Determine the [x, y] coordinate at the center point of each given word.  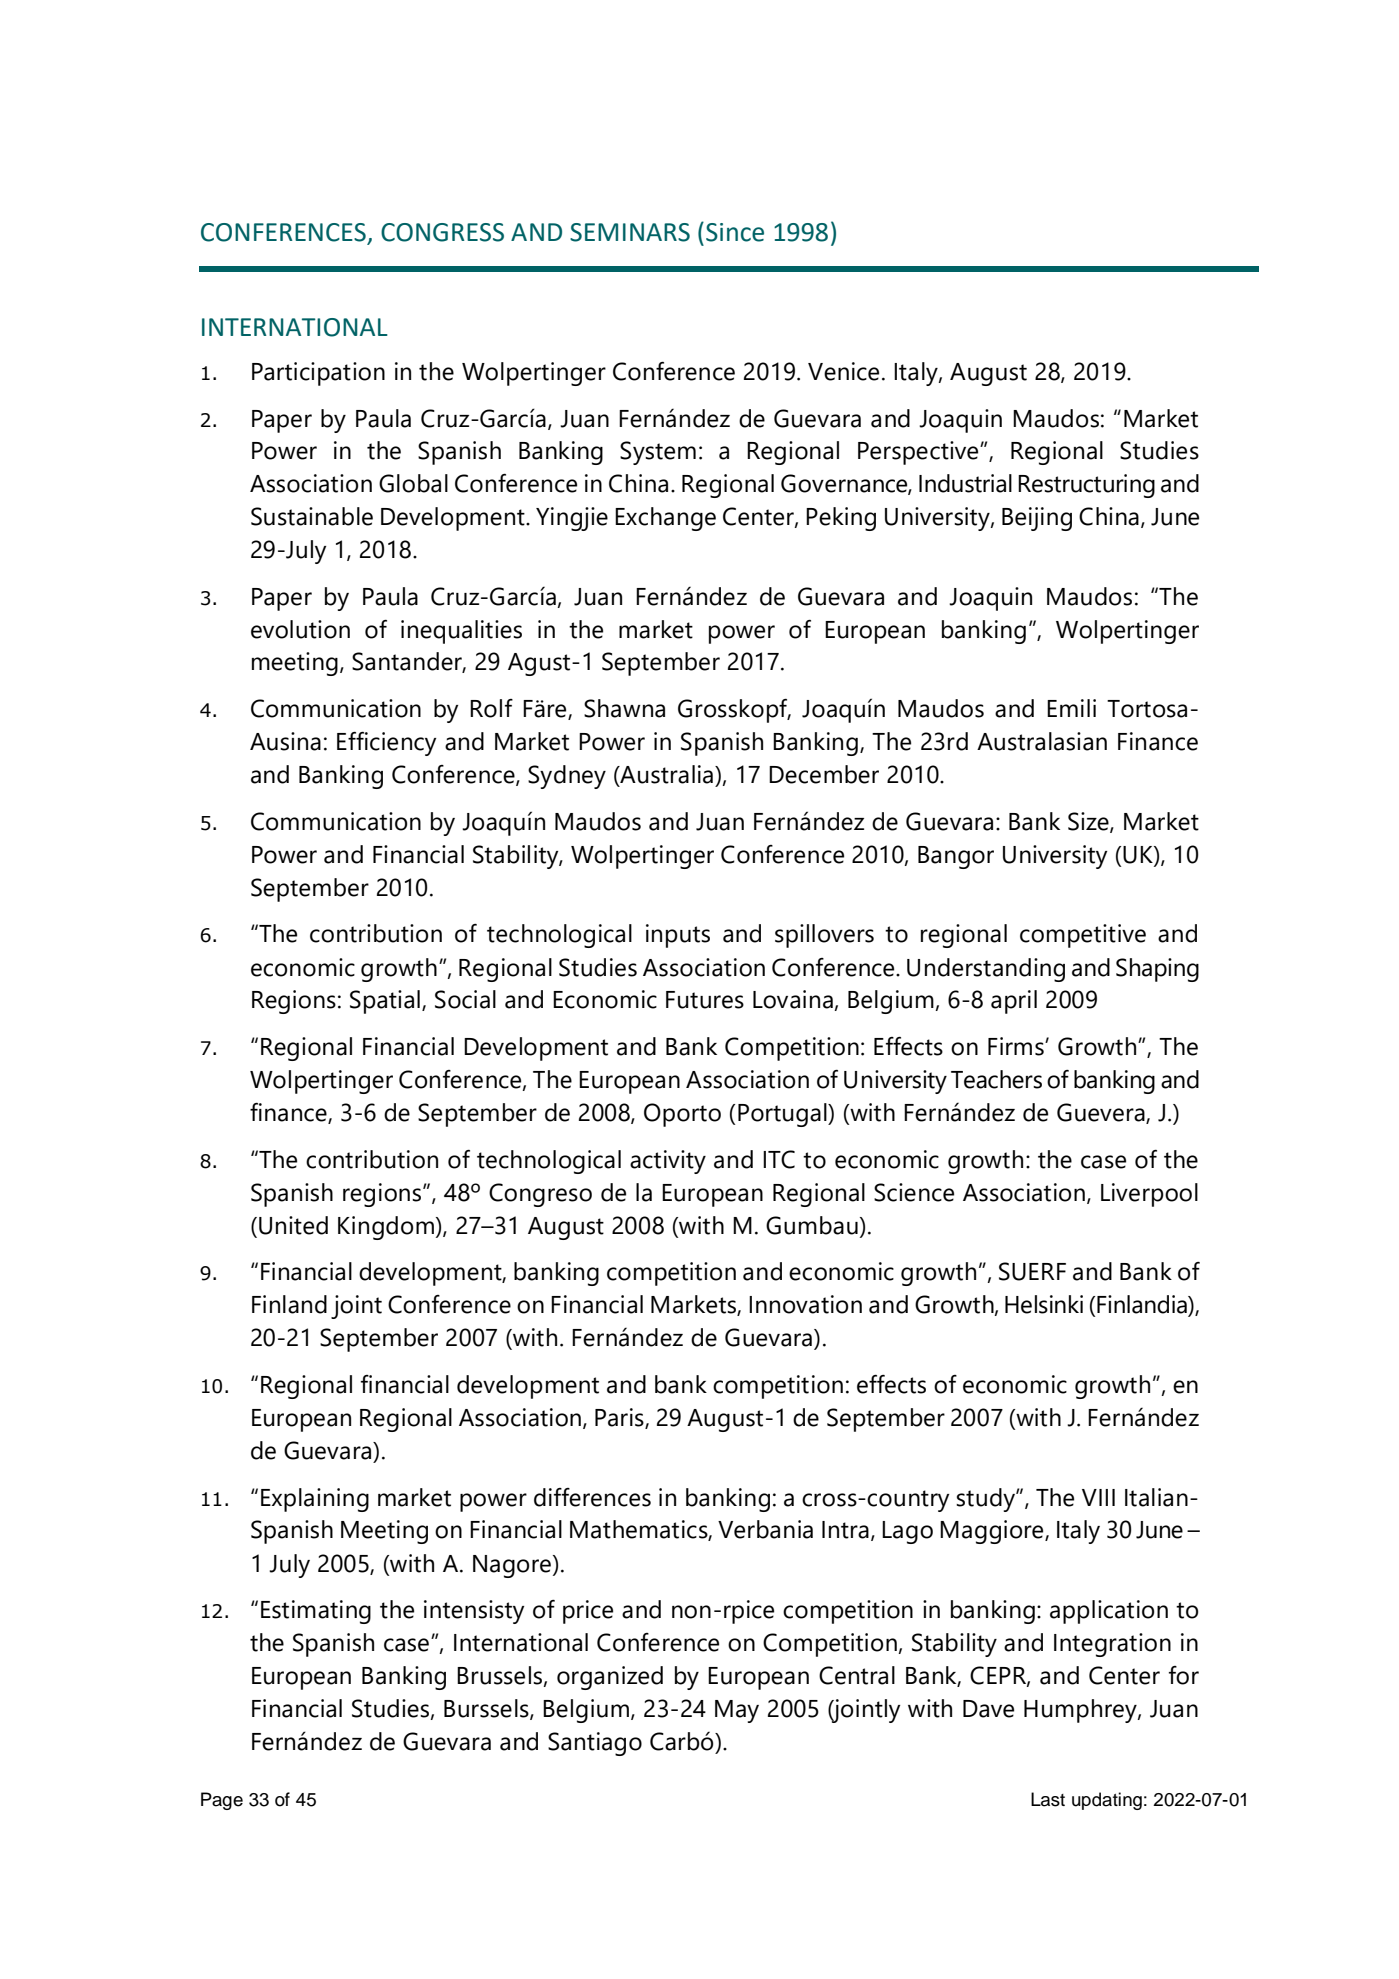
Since [735, 232]
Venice [843, 371]
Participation [318, 374]
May [737, 1711]
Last [1048, 1799]
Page [222, 1801]
